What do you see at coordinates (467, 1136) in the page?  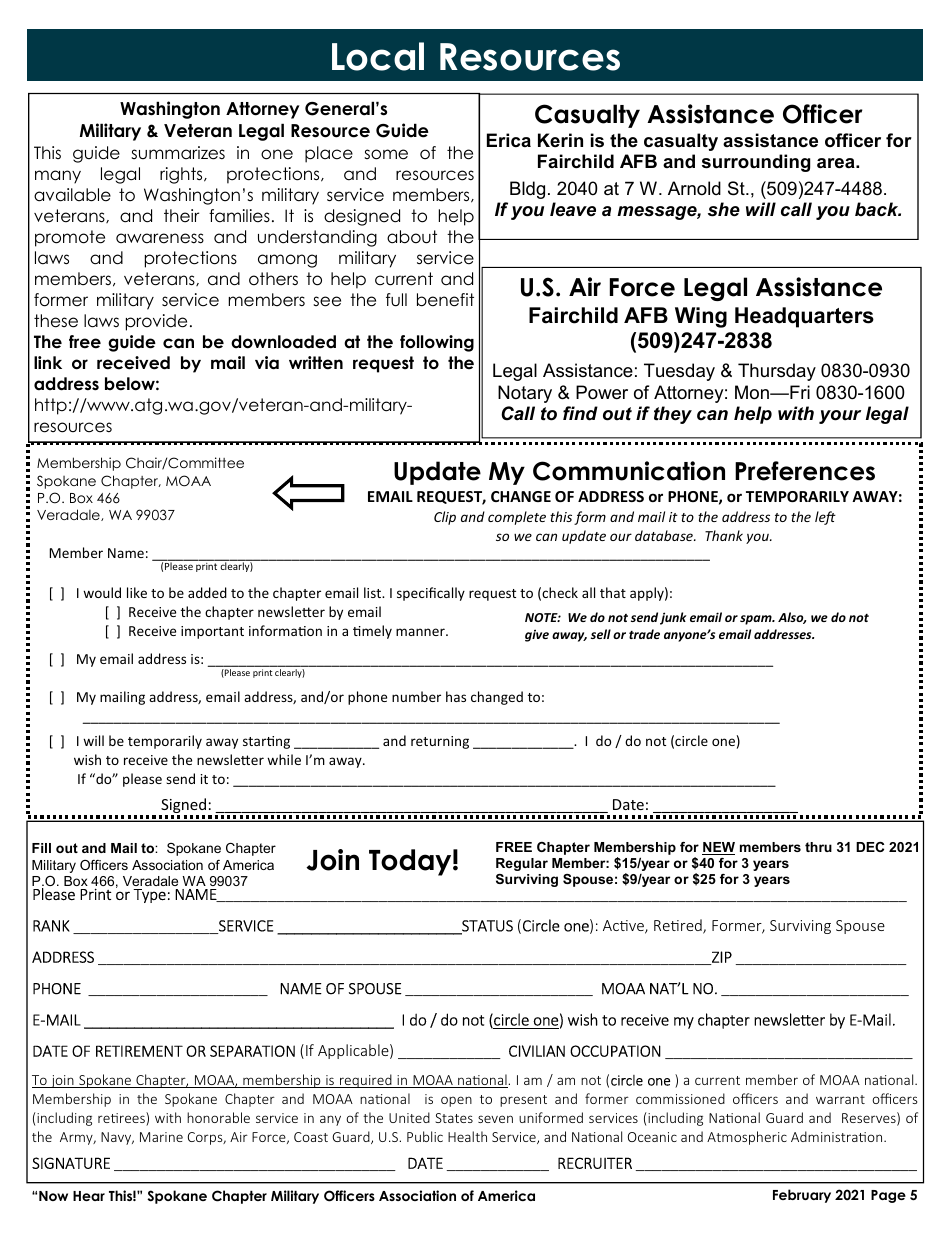 I see `Health` at bounding box center [467, 1136].
